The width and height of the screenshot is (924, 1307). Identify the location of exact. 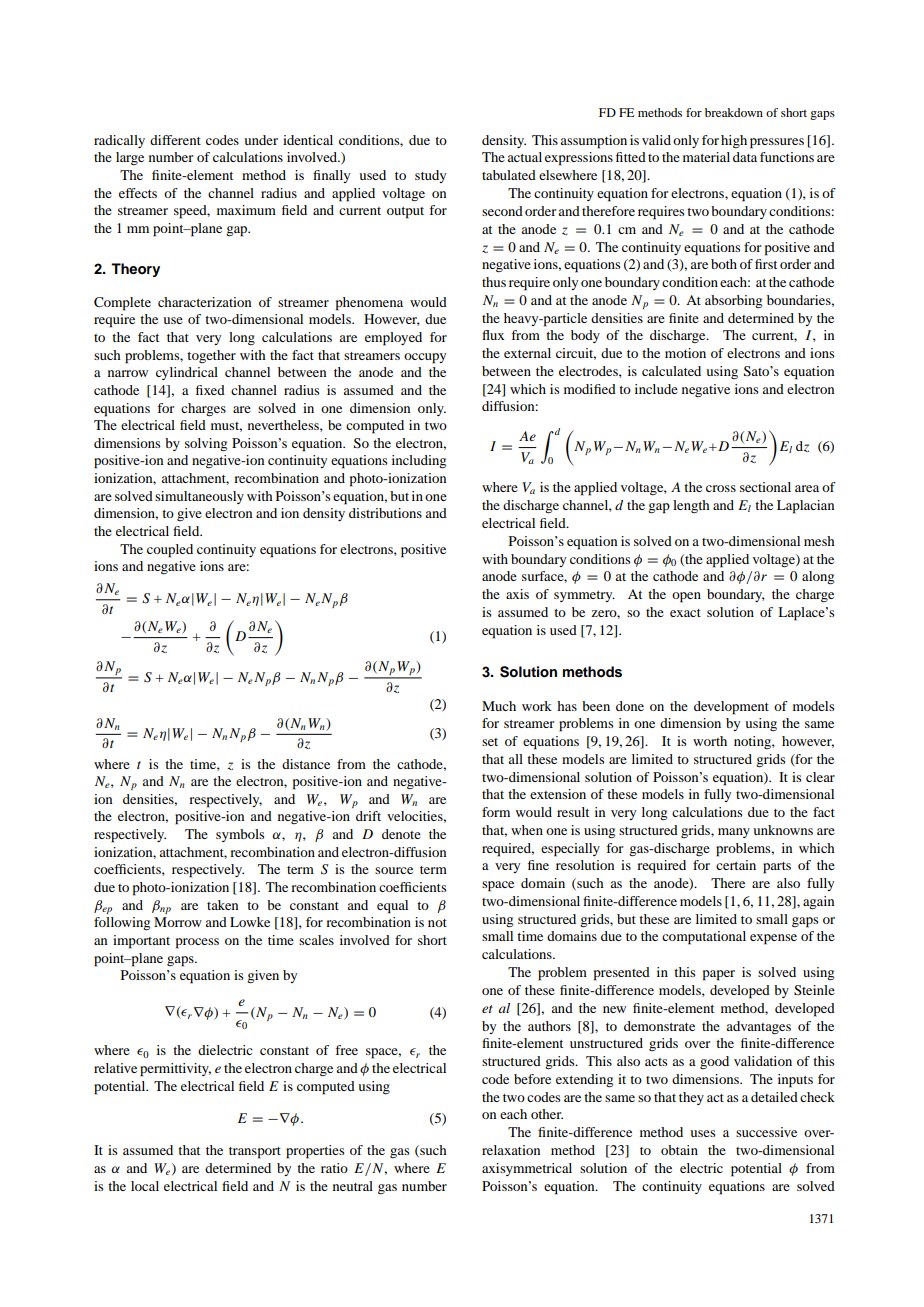
(685, 613).
